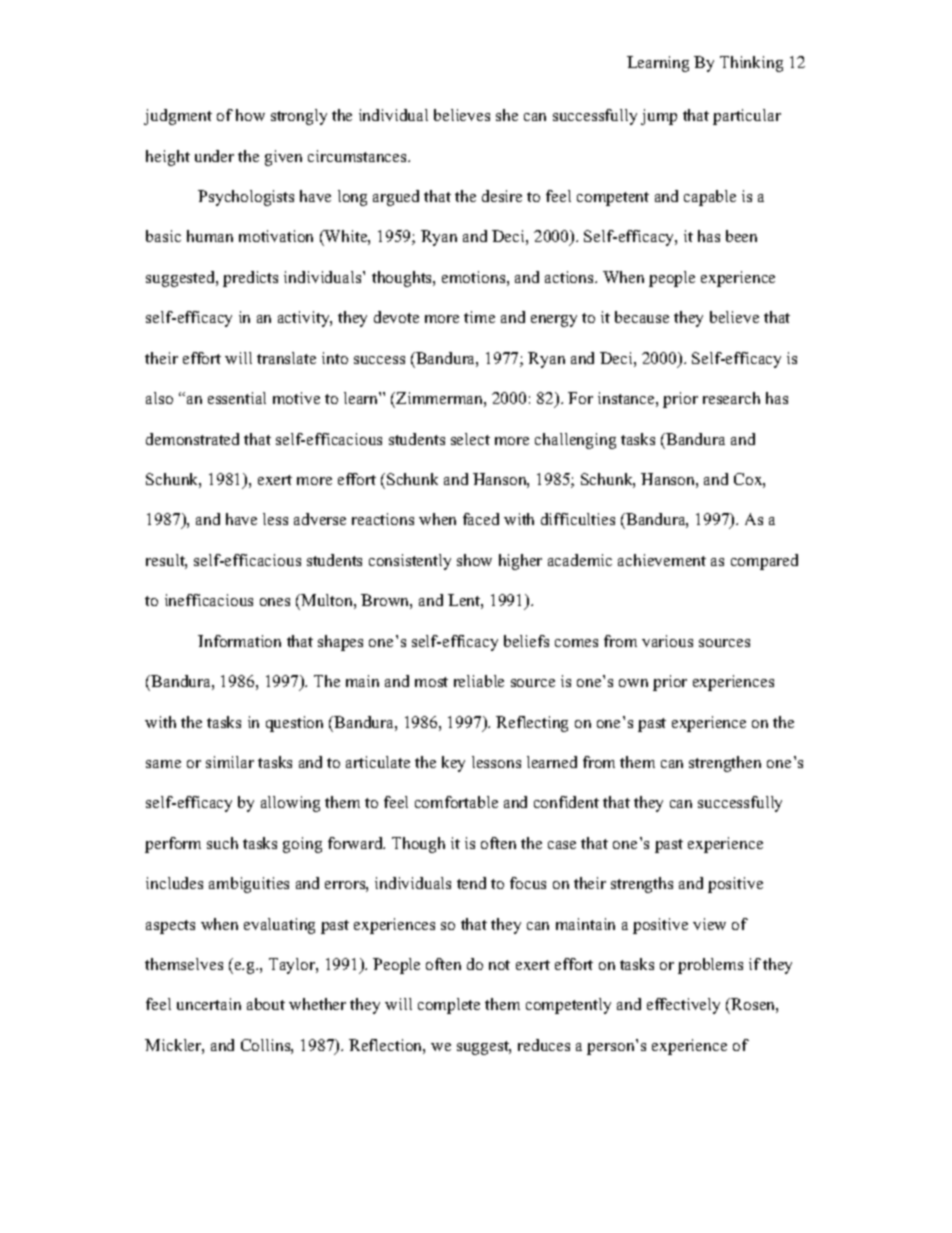 The image size is (952, 1233). What do you see at coordinates (507, 115) in the image?
I see `she` at bounding box center [507, 115].
